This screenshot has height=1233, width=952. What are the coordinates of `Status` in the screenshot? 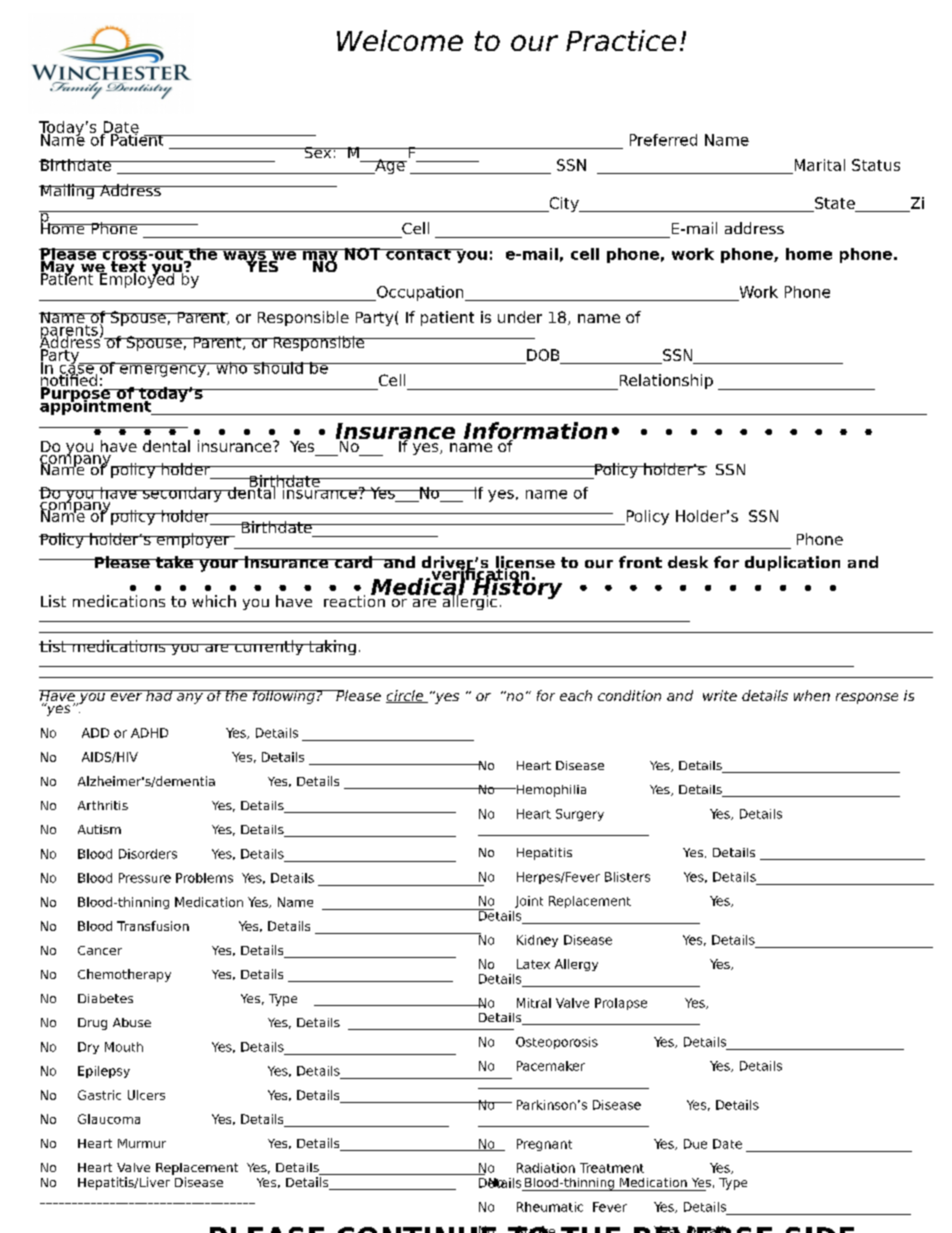 It's located at (876, 165).
